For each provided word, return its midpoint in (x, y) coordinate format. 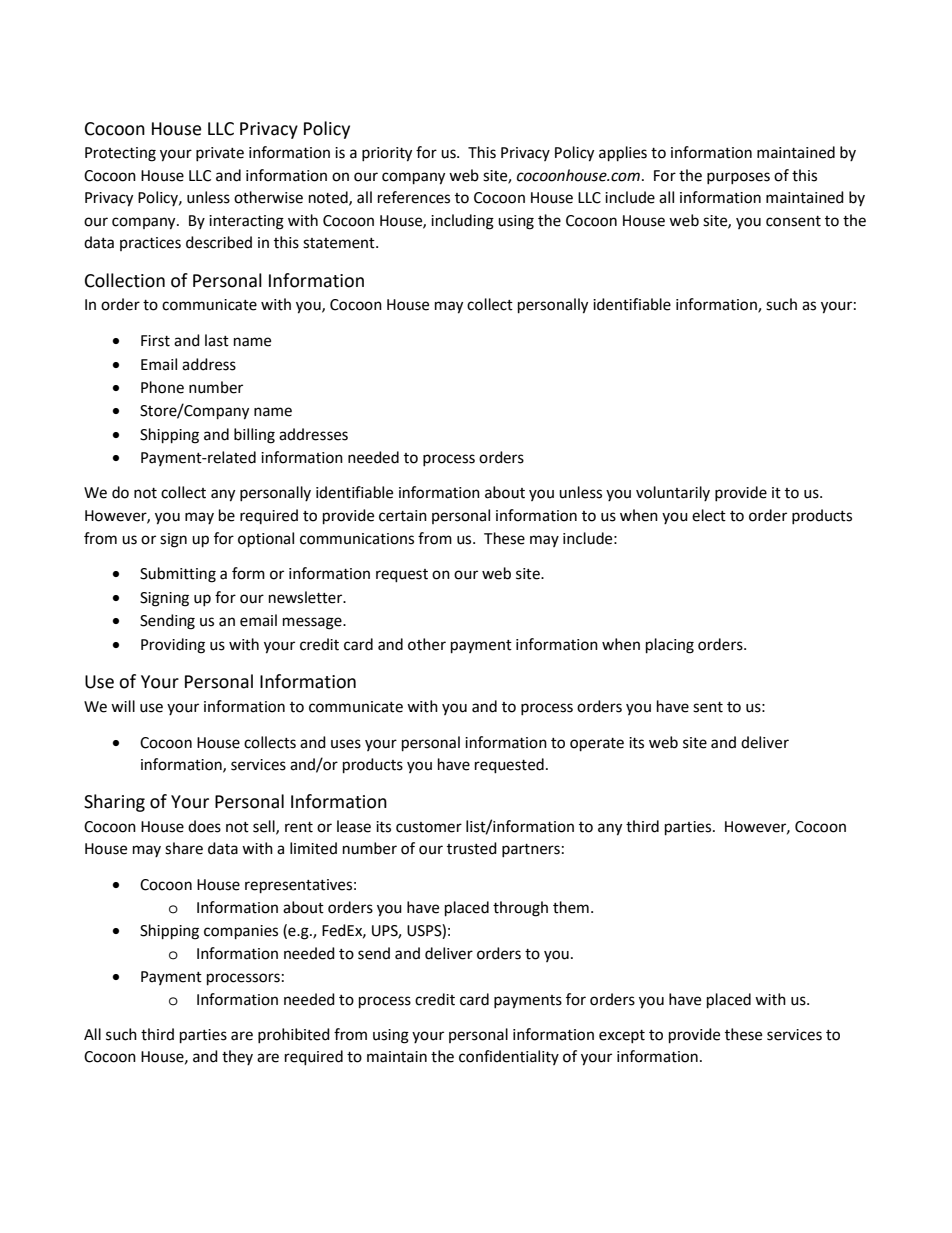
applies (623, 154)
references (414, 197)
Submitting (178, 575)
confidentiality (509, 1057)
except (622, 1036)
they (237, 1057)
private (220, 154)
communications (357, 539)
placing (670, 646)
